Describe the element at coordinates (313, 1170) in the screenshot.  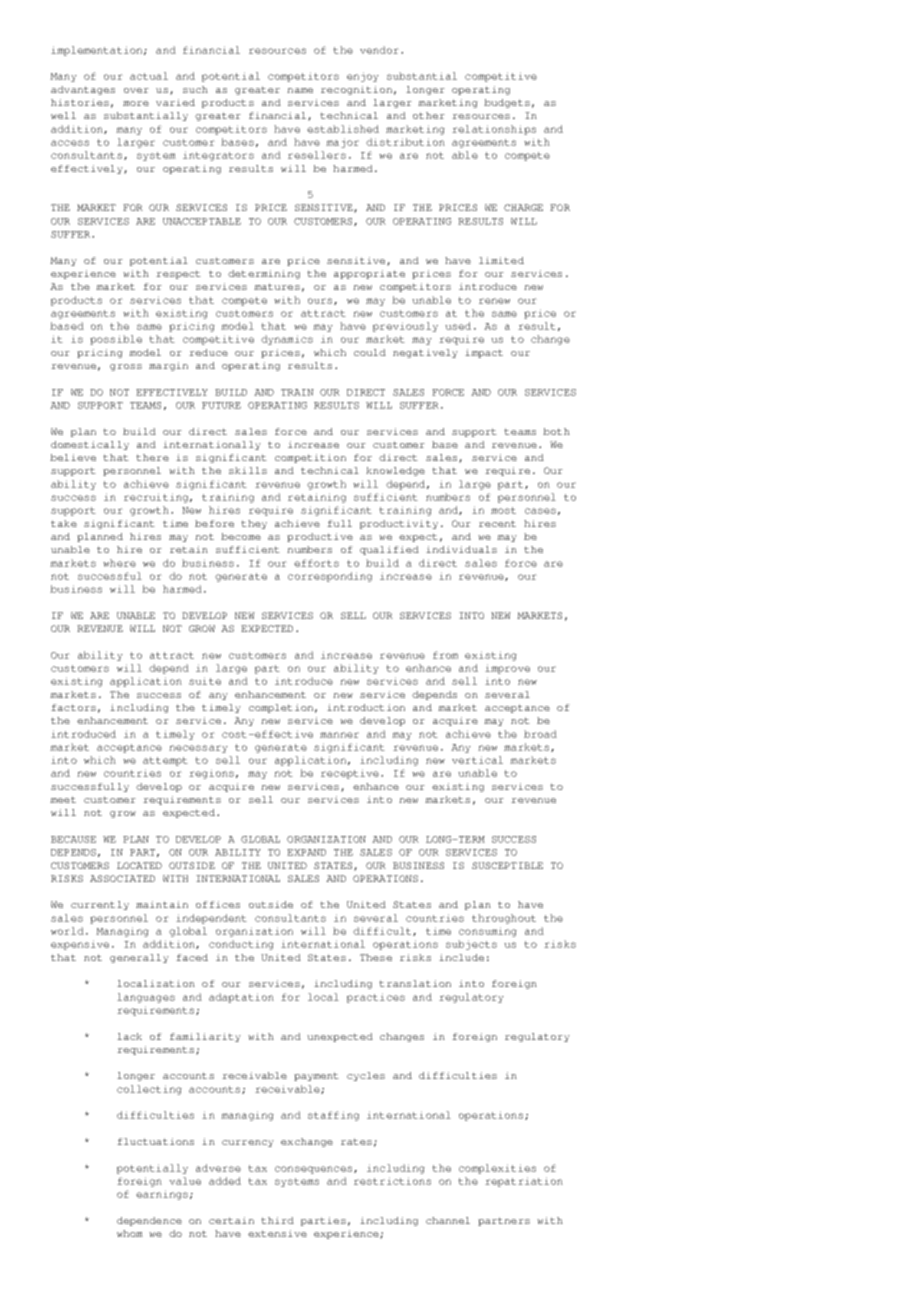
I see `consequences` at that location.
